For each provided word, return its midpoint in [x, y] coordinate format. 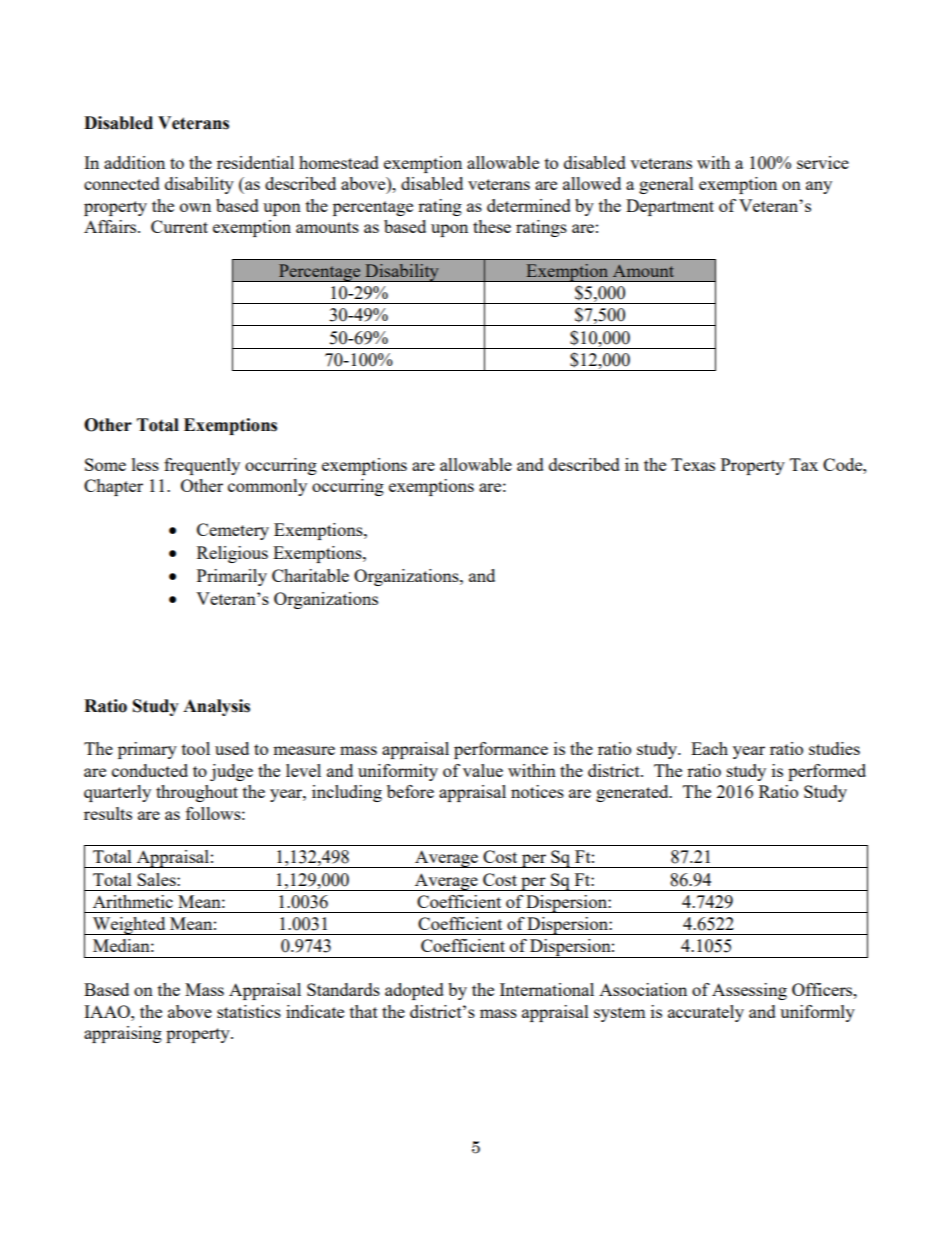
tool [196, 748]
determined [529, 205]
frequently [202, 466]
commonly [267, 487]
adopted [414, 991]
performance [501, 750]
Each [709, 748]
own [195, 207]
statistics [249, 1011]
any [819, 187]
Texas [693, 464]
